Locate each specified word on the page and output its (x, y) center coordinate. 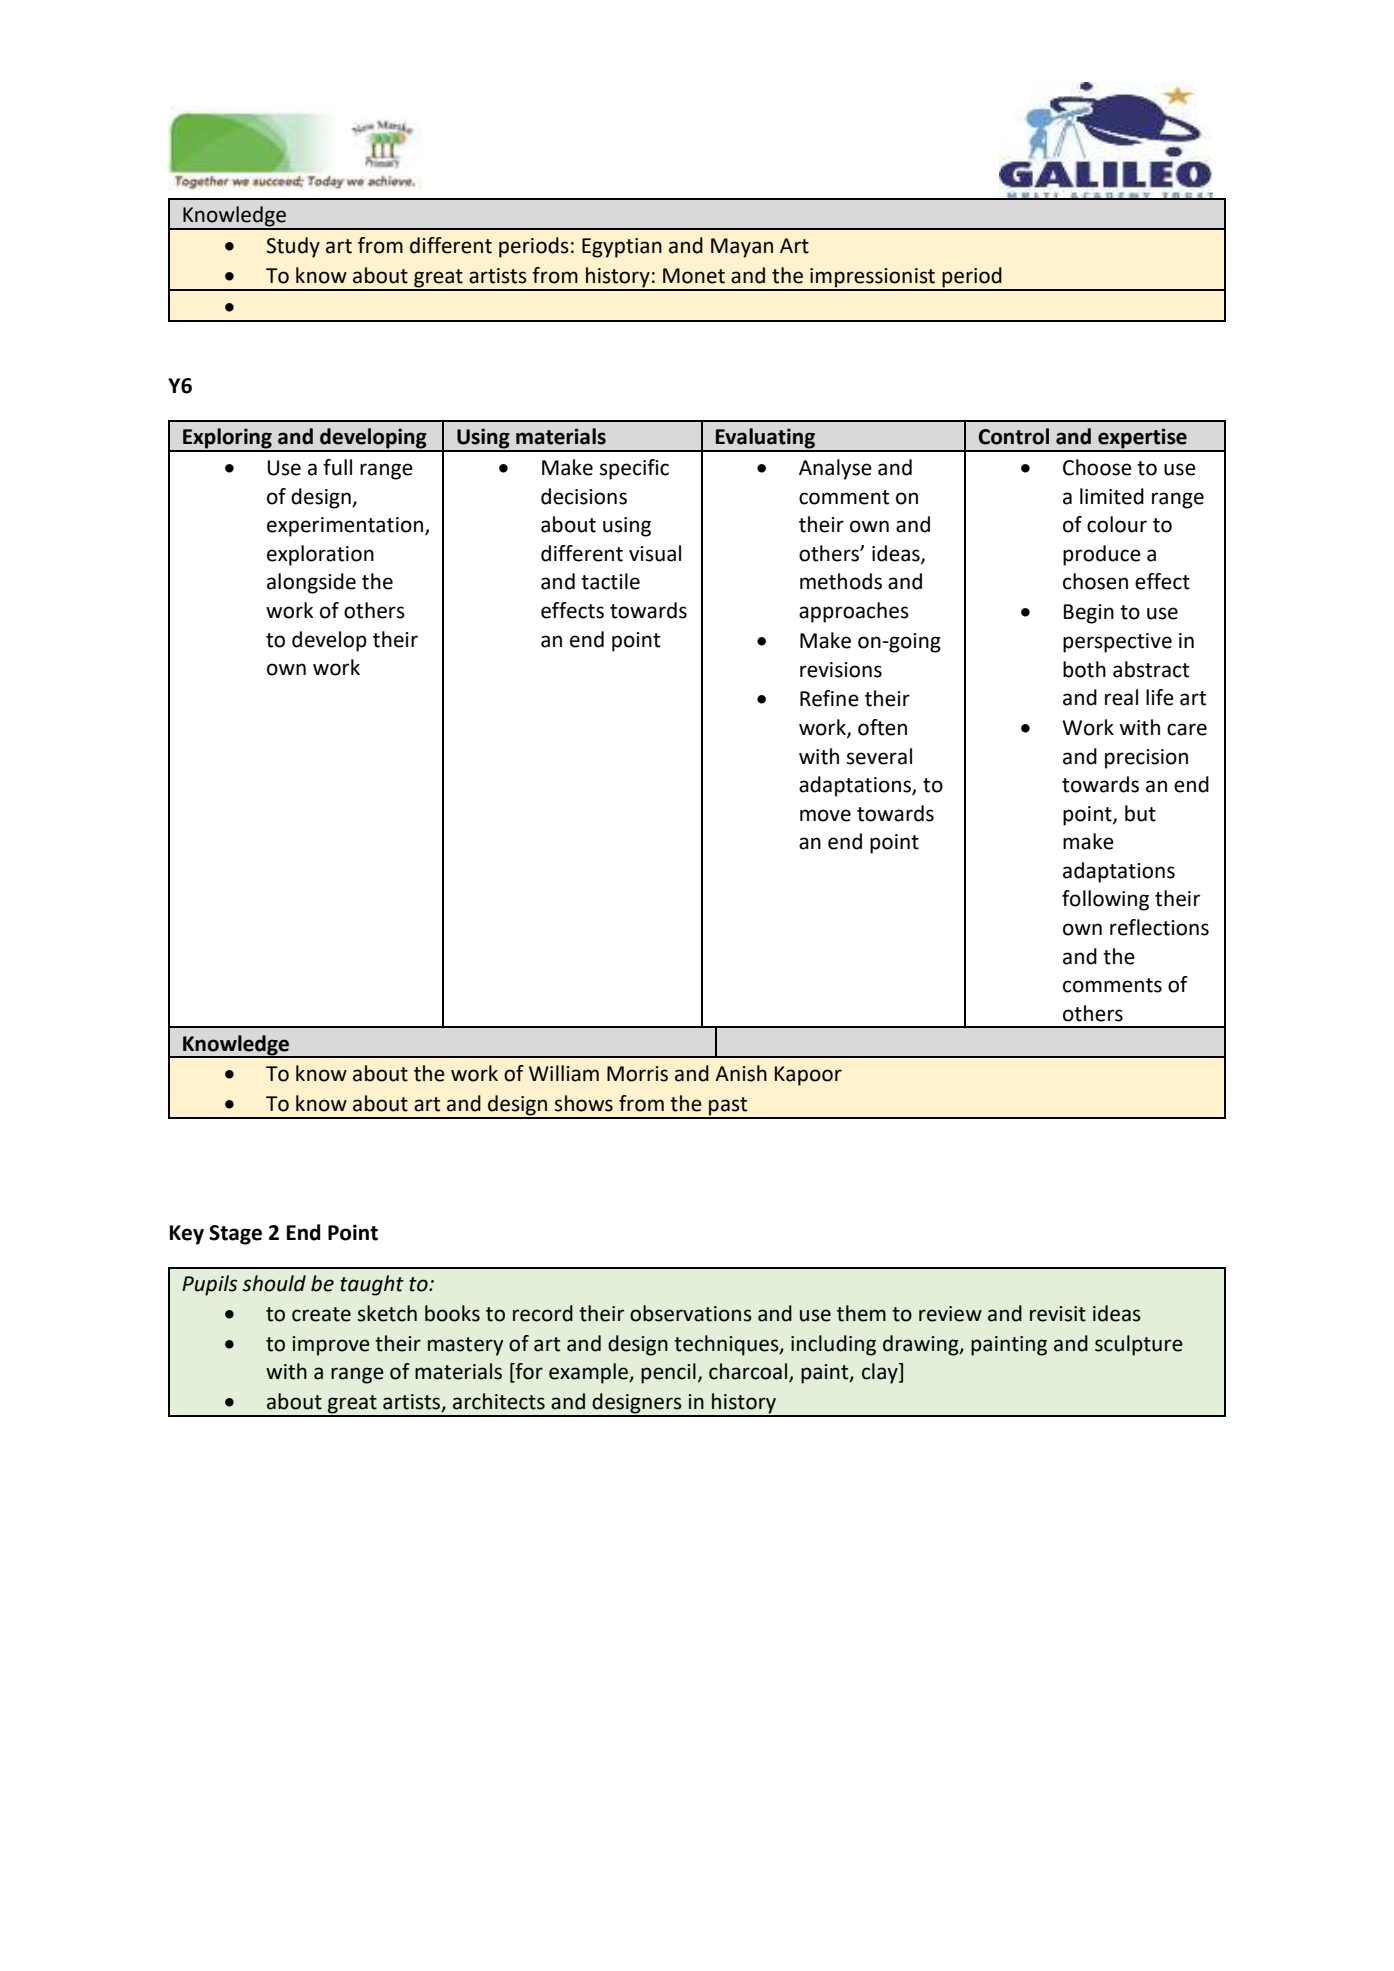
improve (331, 1346)
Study (293, 247)
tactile (610, 581)
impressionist (873, 279)
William (564, 1073)
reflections (1159, 927)
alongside (311, 583)
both (1084, 669)
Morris (637, 1074)
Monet (694, 276)
